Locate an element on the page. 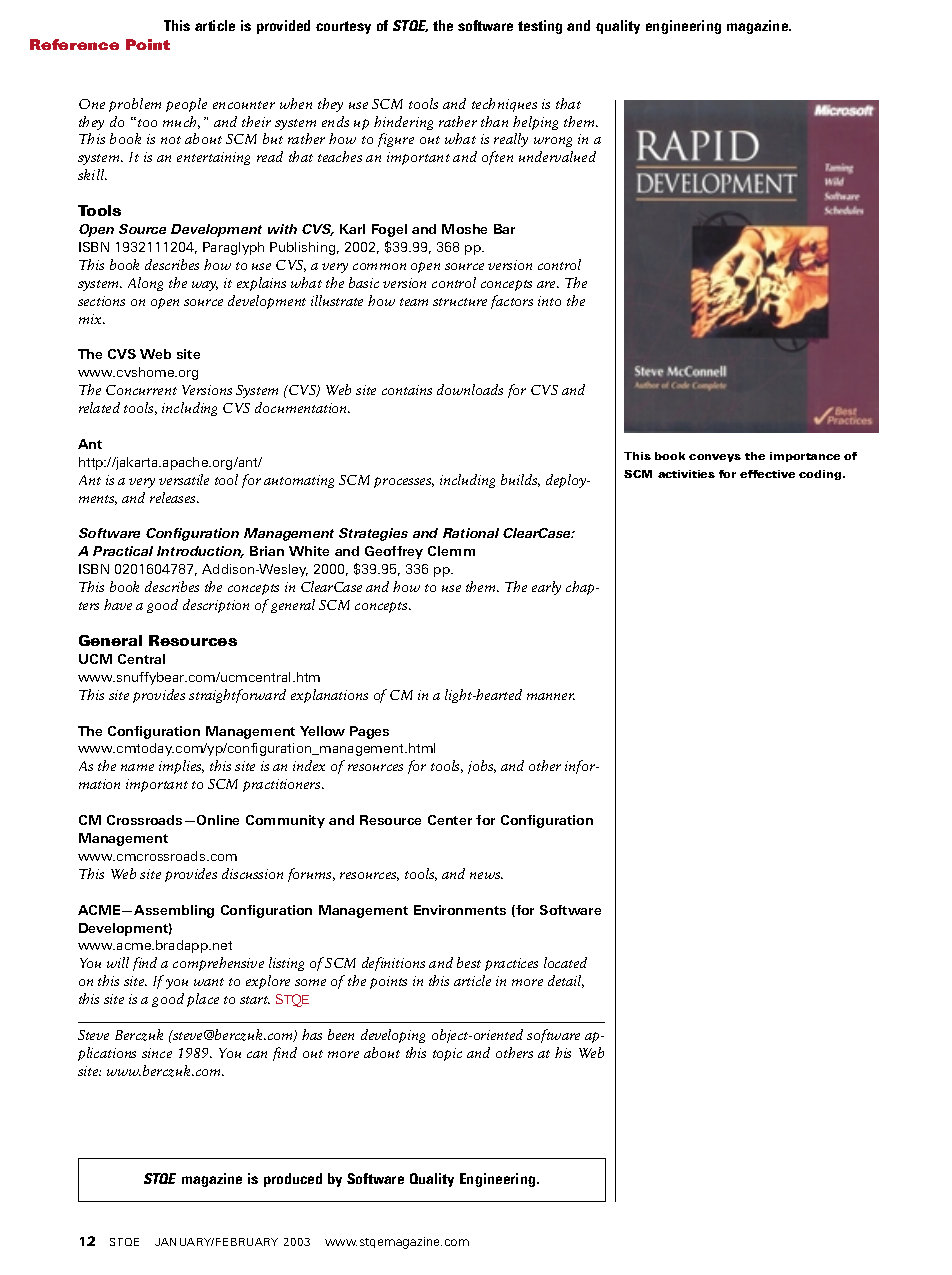  produced is located at coordinates (293, 1180).
